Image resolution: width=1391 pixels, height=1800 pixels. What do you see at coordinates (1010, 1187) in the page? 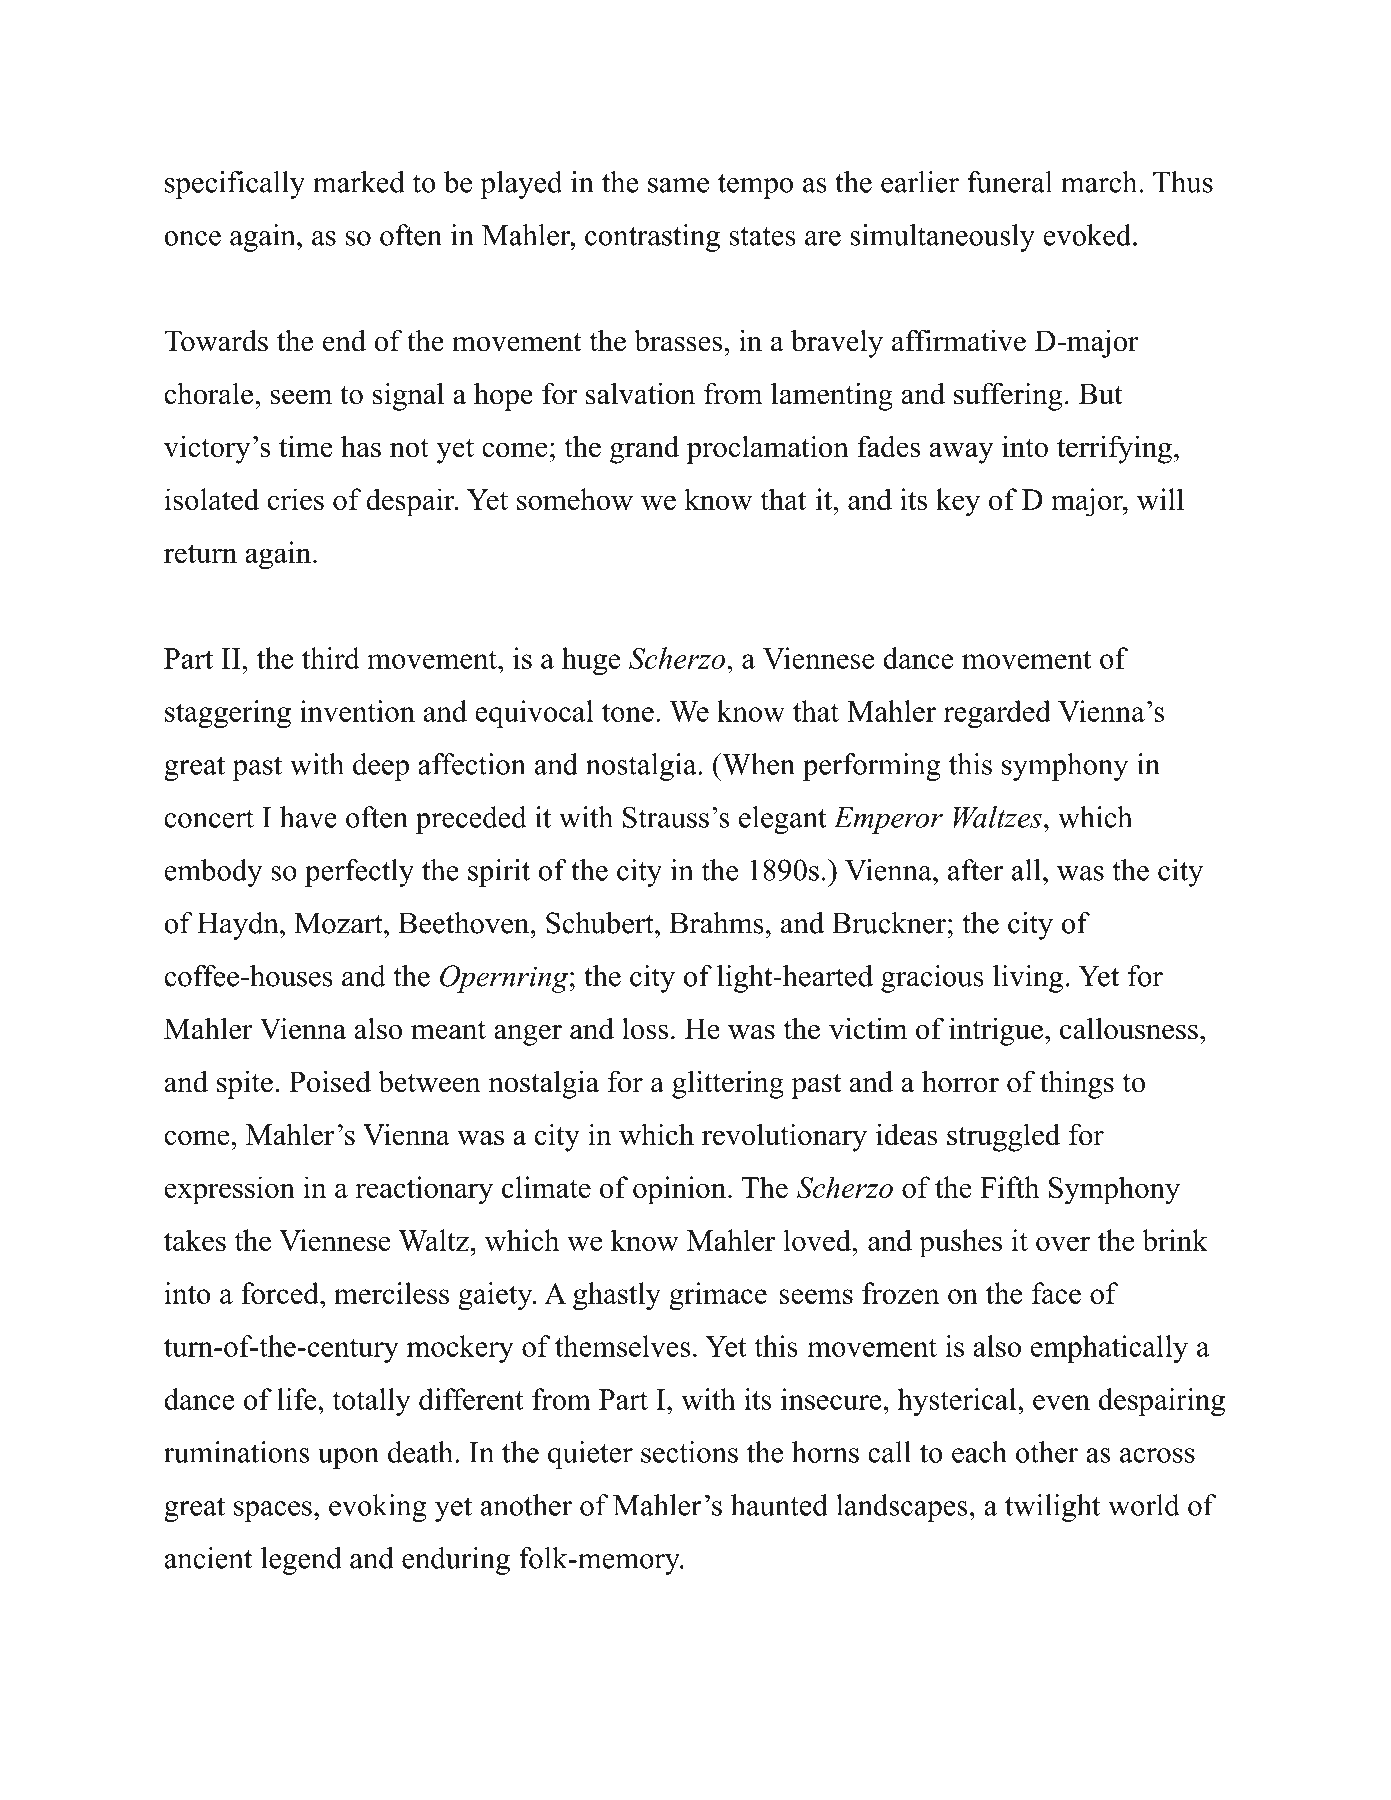
I see `Fifth` at bounding box center [1010, 1187].
